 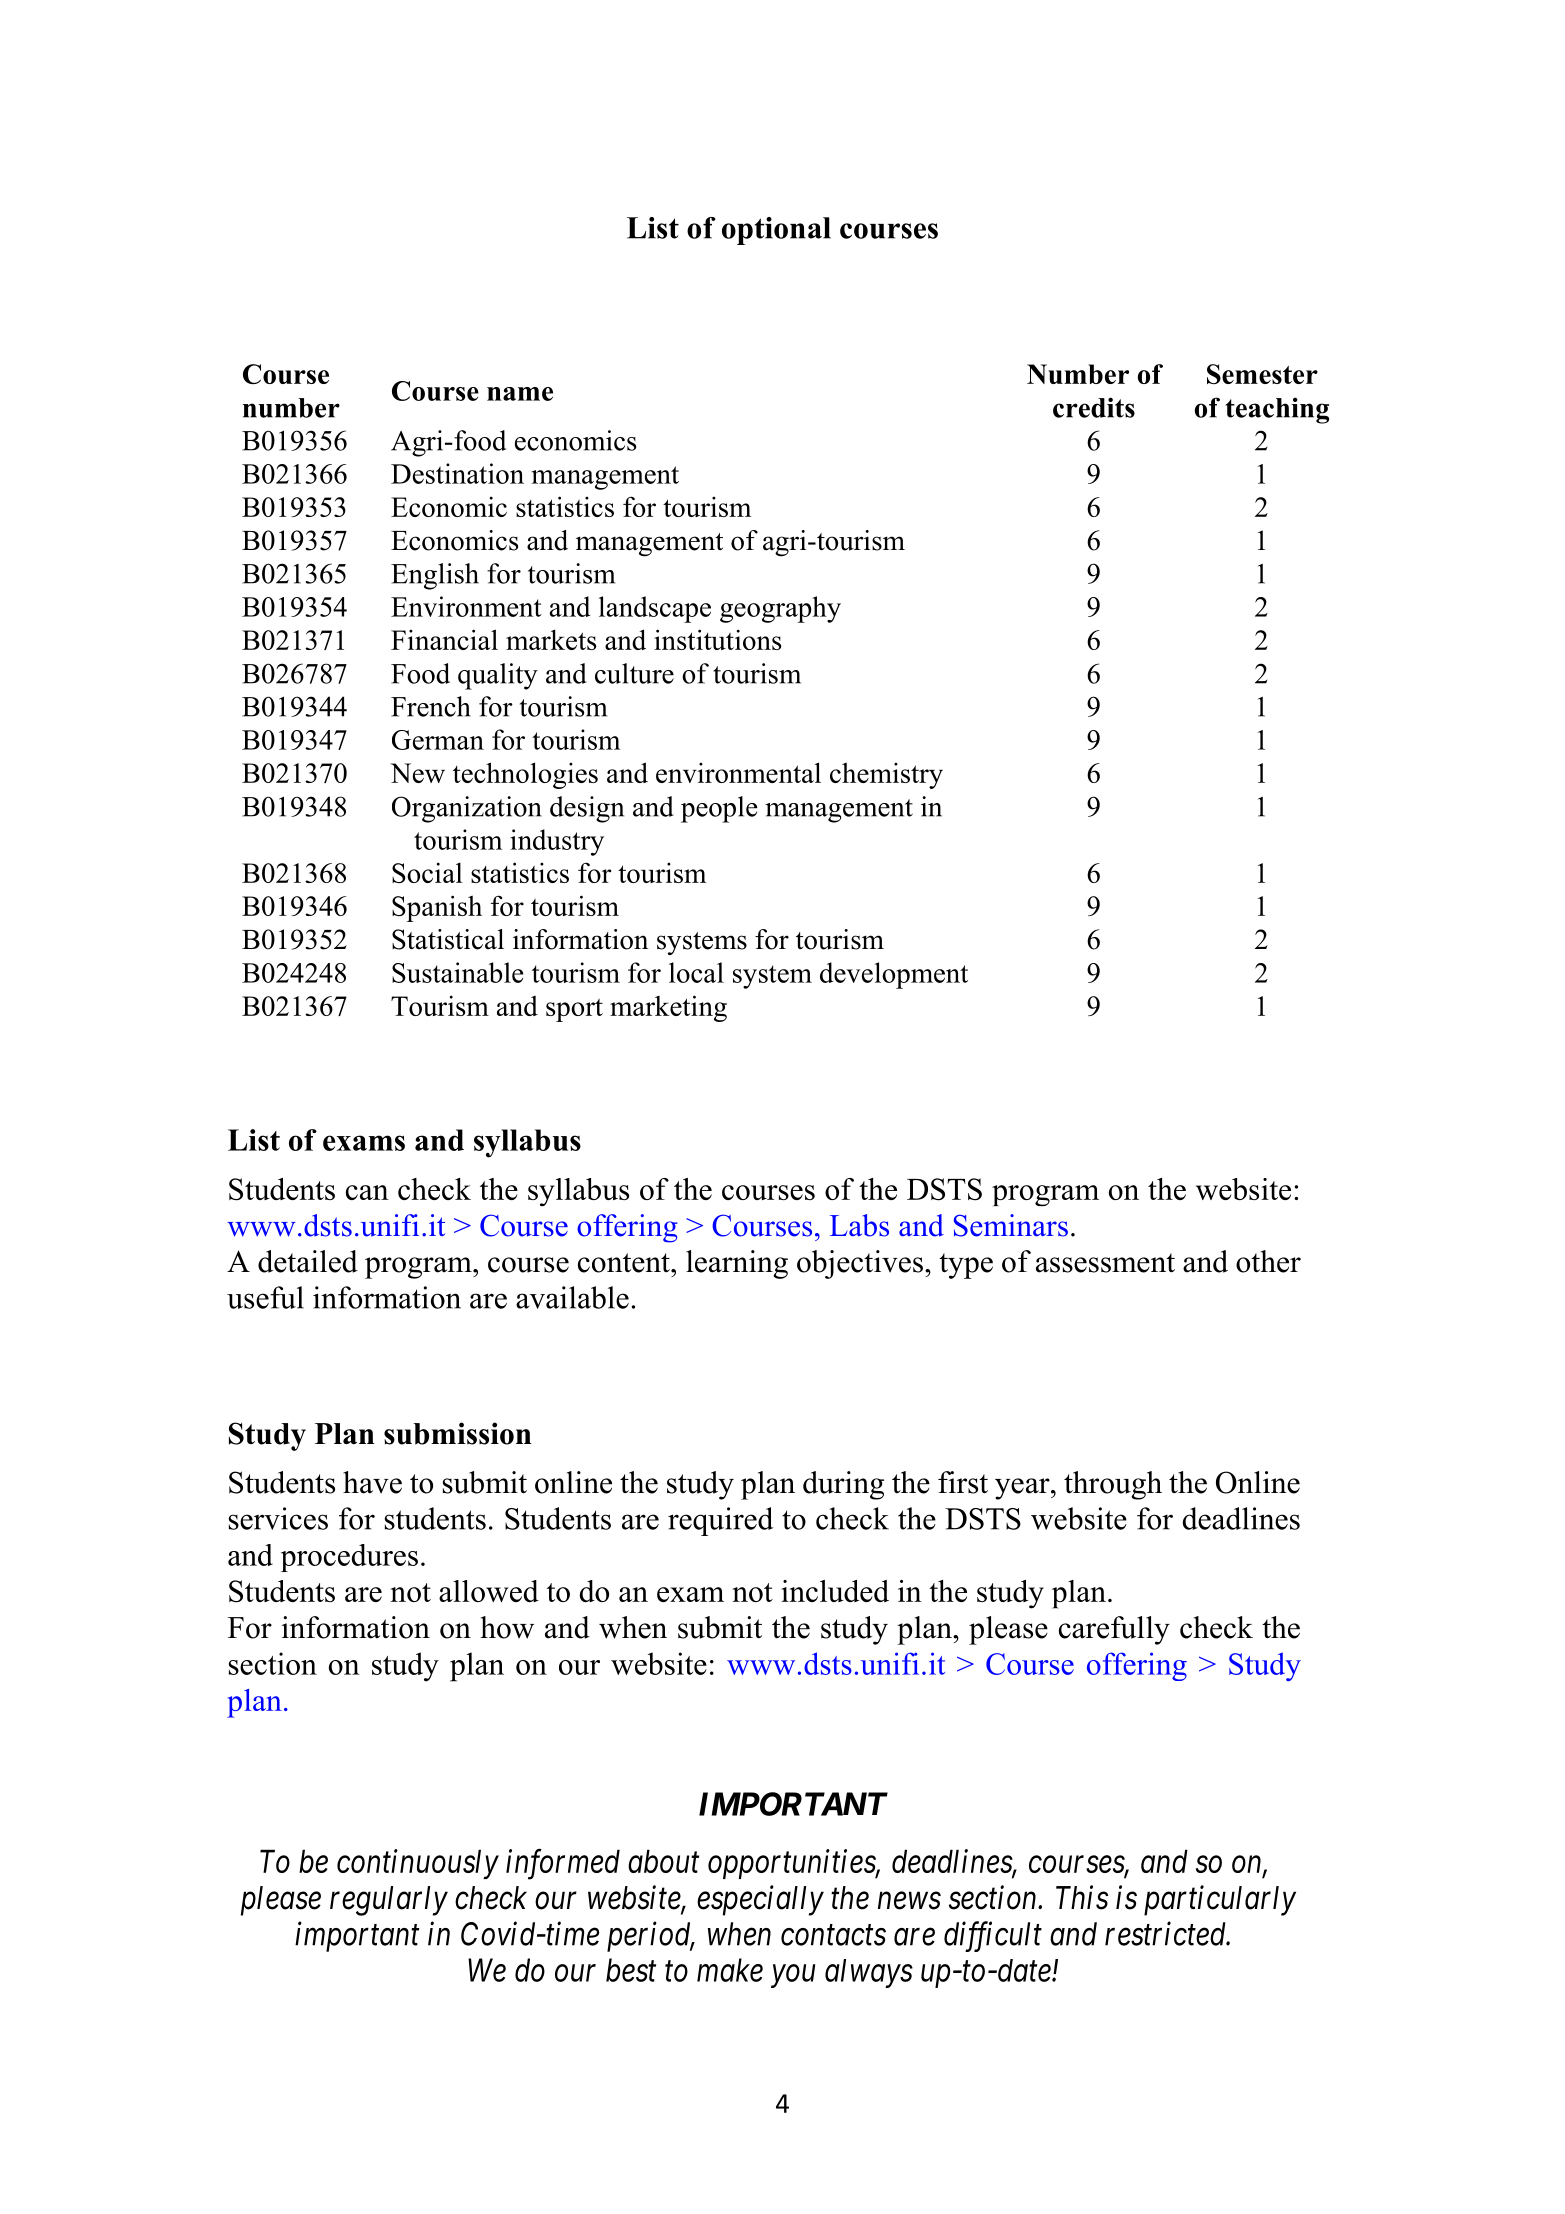 What do you see at coordinates (389, 1901) in the screenshot?
I see `regularly` at bounding box center [389, 1901].
